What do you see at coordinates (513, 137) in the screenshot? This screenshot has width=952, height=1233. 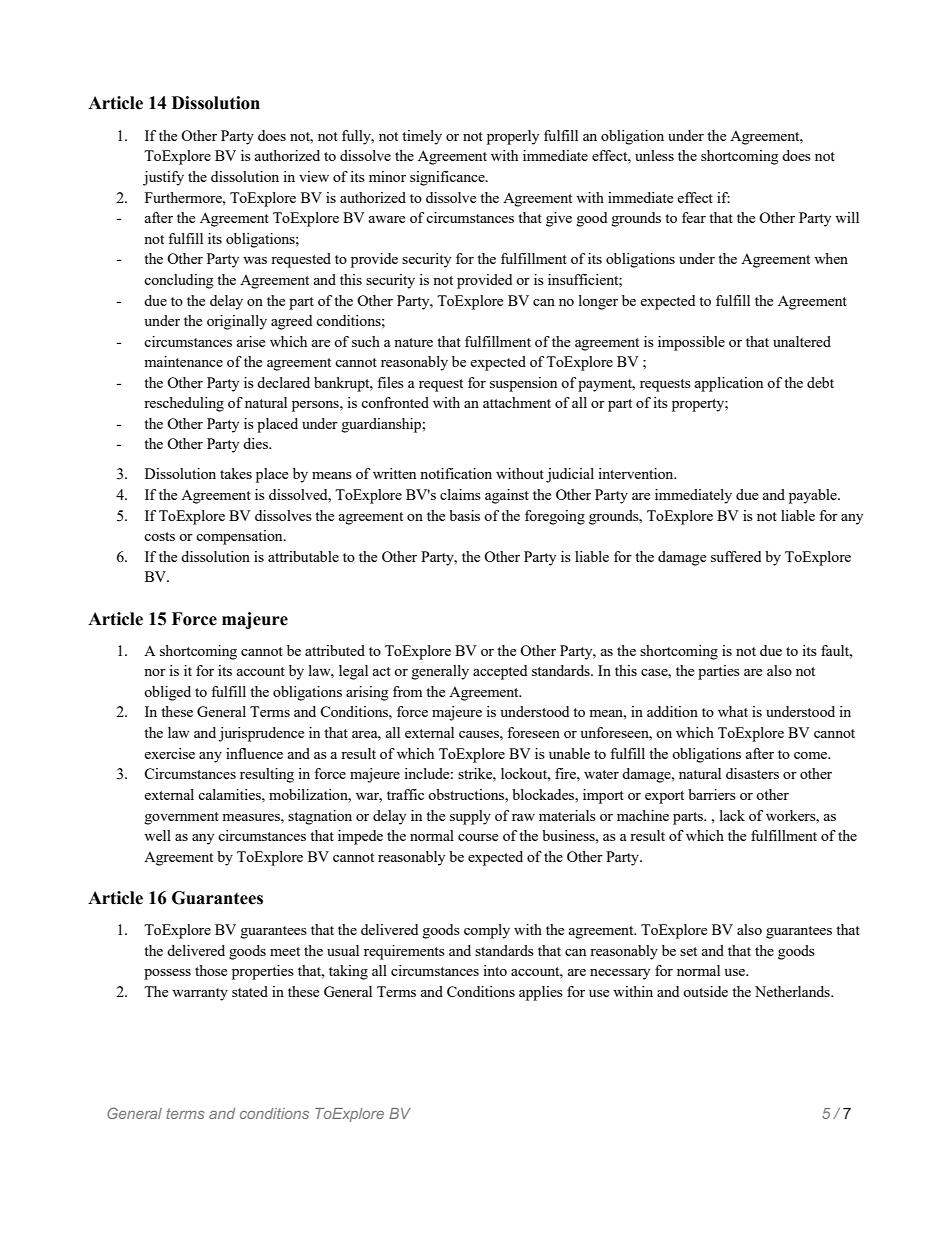 I see `properly` at bounding box center [513, 137].
